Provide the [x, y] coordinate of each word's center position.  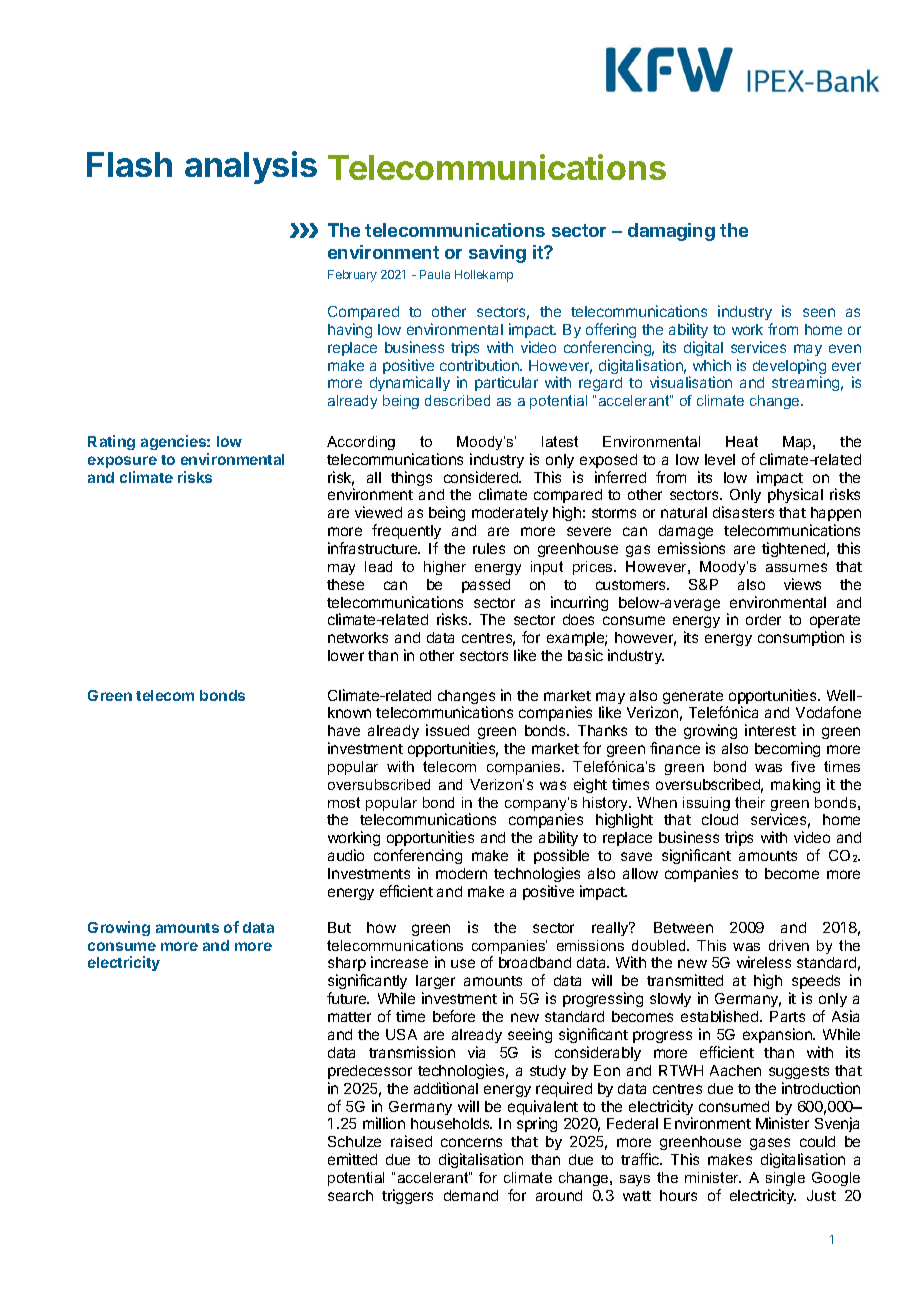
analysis [251, 167]
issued [447, 730]
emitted [352, 1159]
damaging [671, 232]
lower [346, 655]
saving [497, 254]
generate [693, 699]
